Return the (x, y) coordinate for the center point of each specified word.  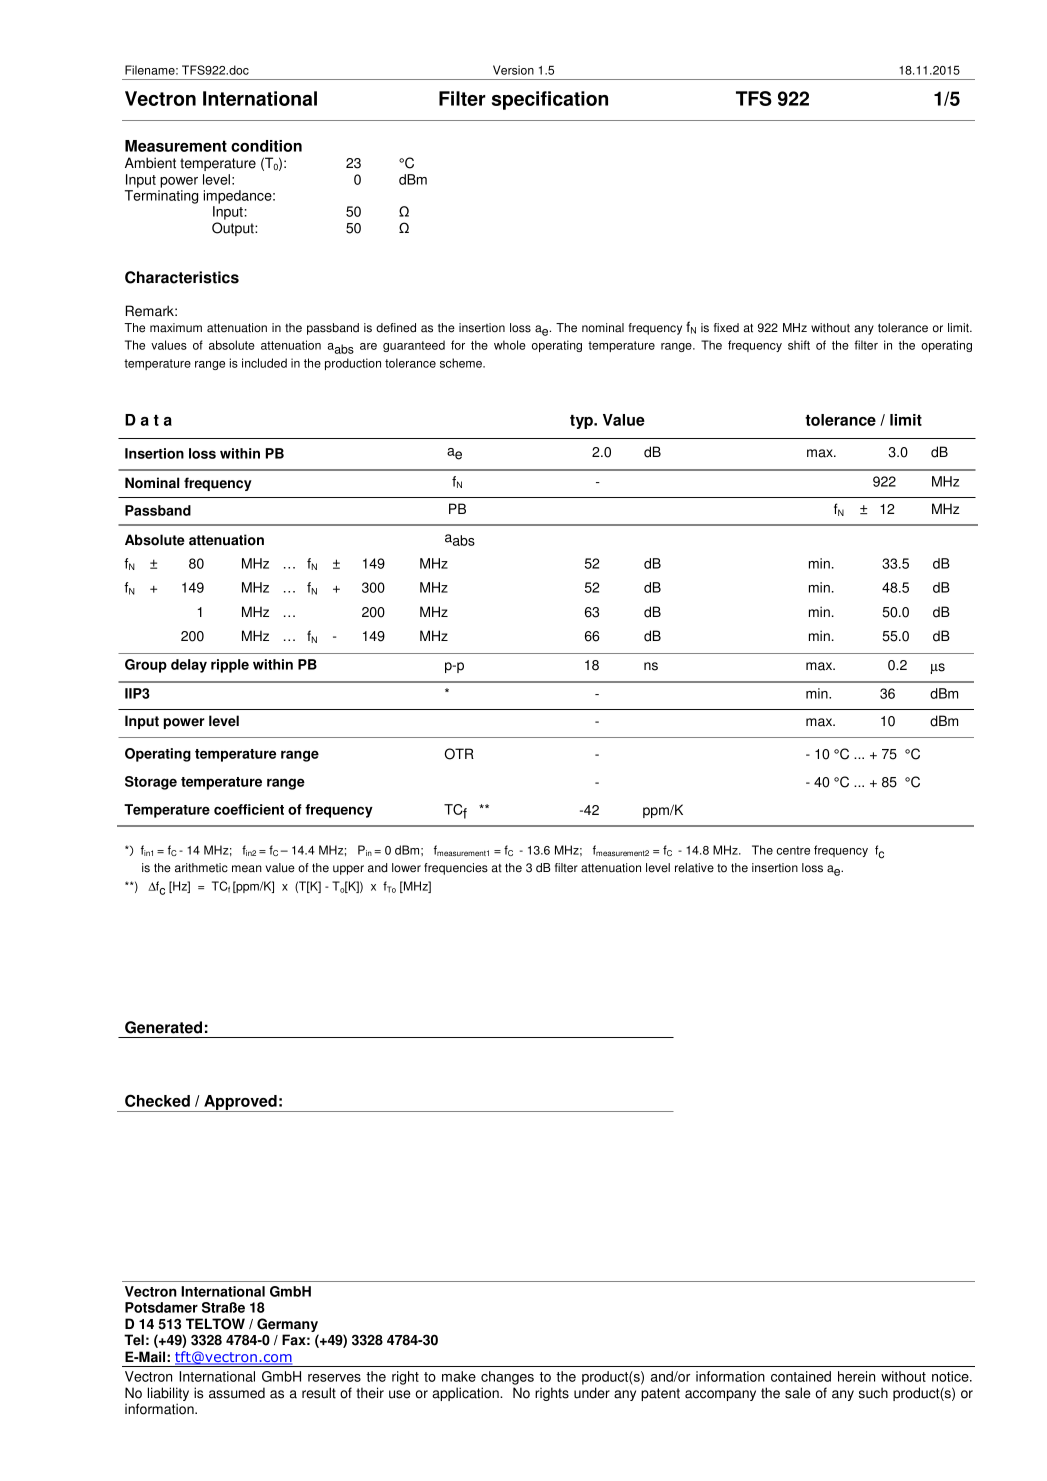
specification (550, 100)
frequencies (456, 869)
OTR (459, 754)
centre (793, 850)
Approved (240, 1103)
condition (266, 146)
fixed (726, 328)
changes (507, 1378)
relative (694, 868)
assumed (237, 1393)
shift (799, 345)
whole (510, 345)
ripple (230, 666)
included (264, 363)
